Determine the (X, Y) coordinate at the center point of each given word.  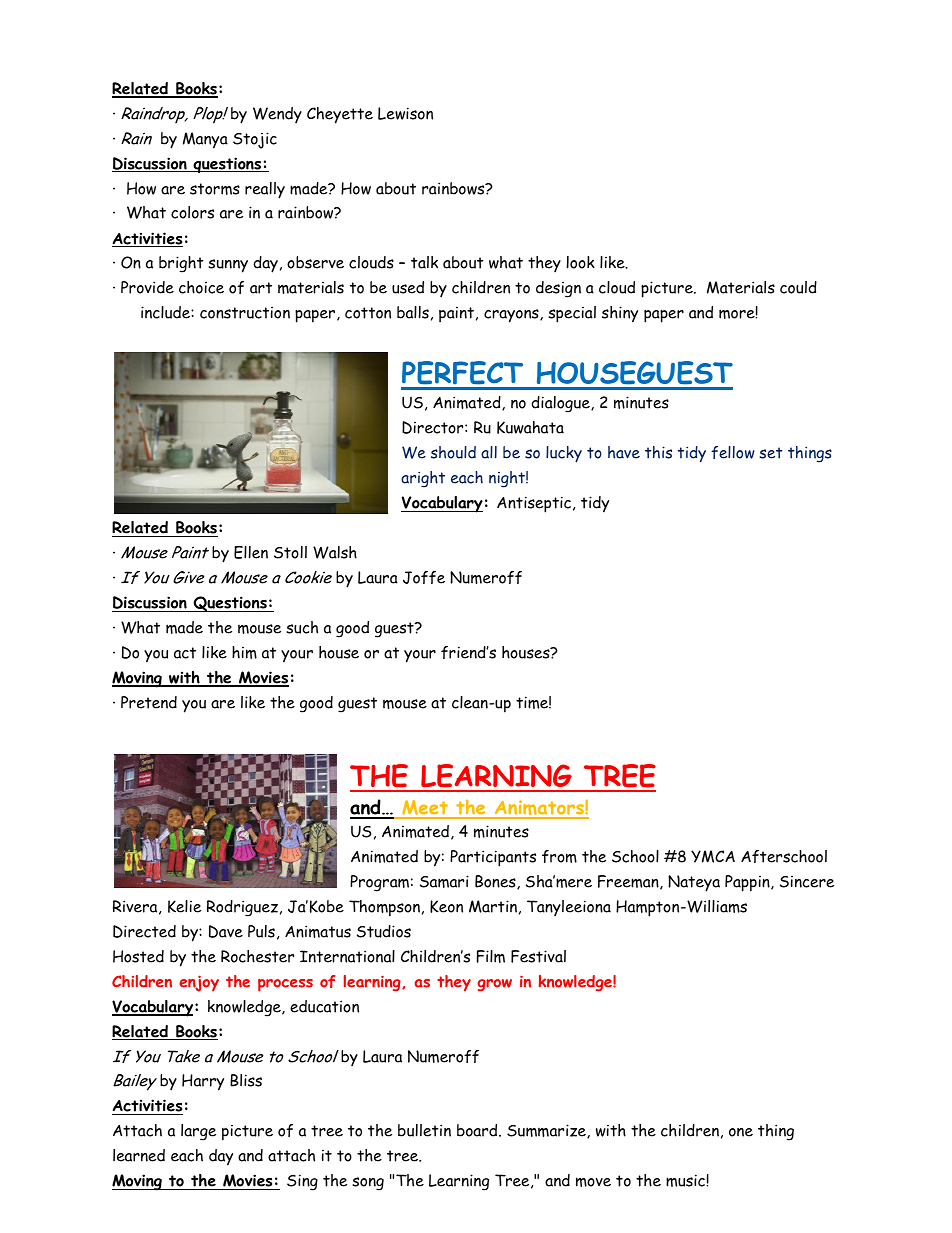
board (478, 1130)
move (593, 1182)
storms (215, 189)
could (798, 287)
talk (424, 262)
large (198, 1132)
